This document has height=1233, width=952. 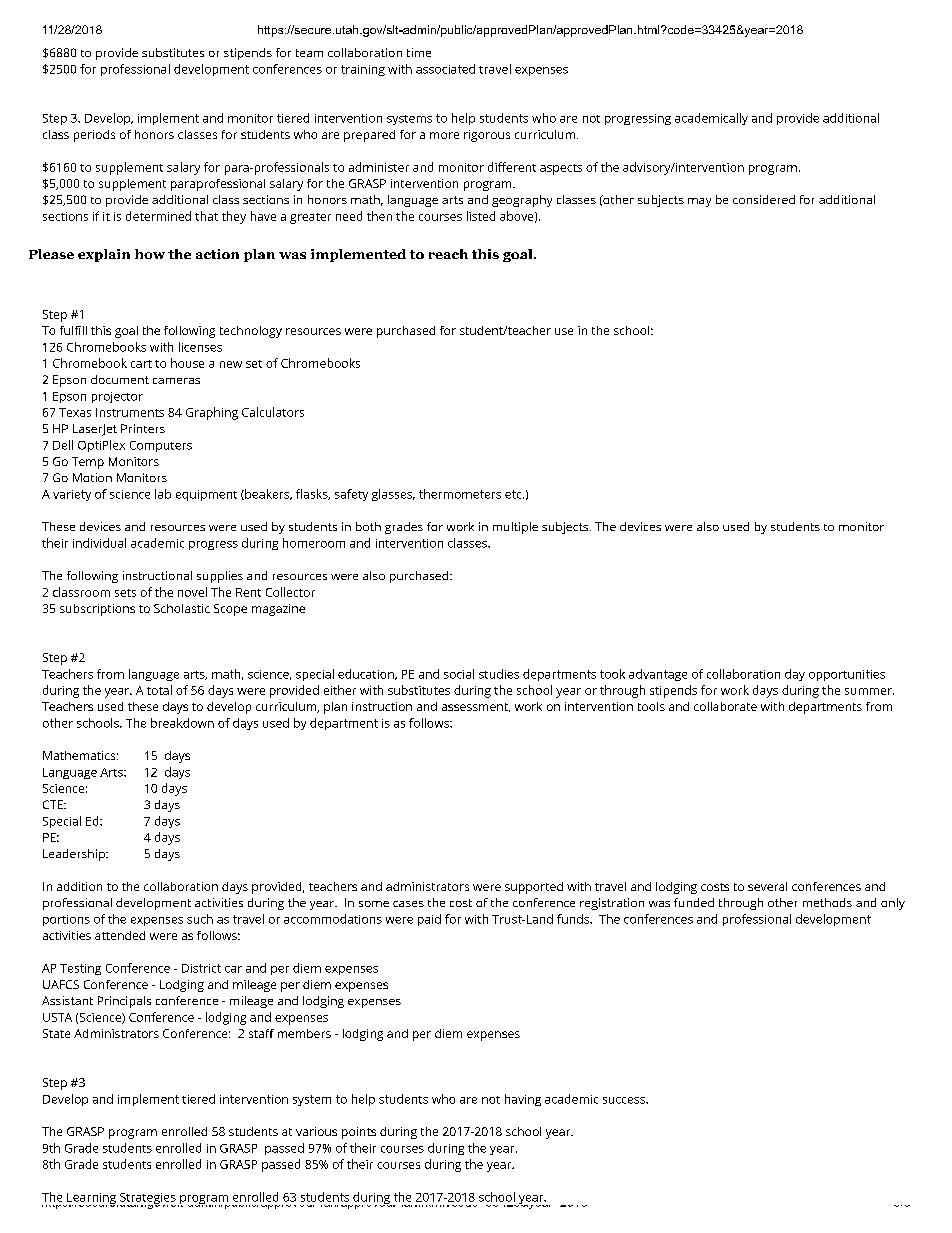 What do you see at coordinates (625, 1100) in the document?
I see `success` at bounding box center [625, 1100].
